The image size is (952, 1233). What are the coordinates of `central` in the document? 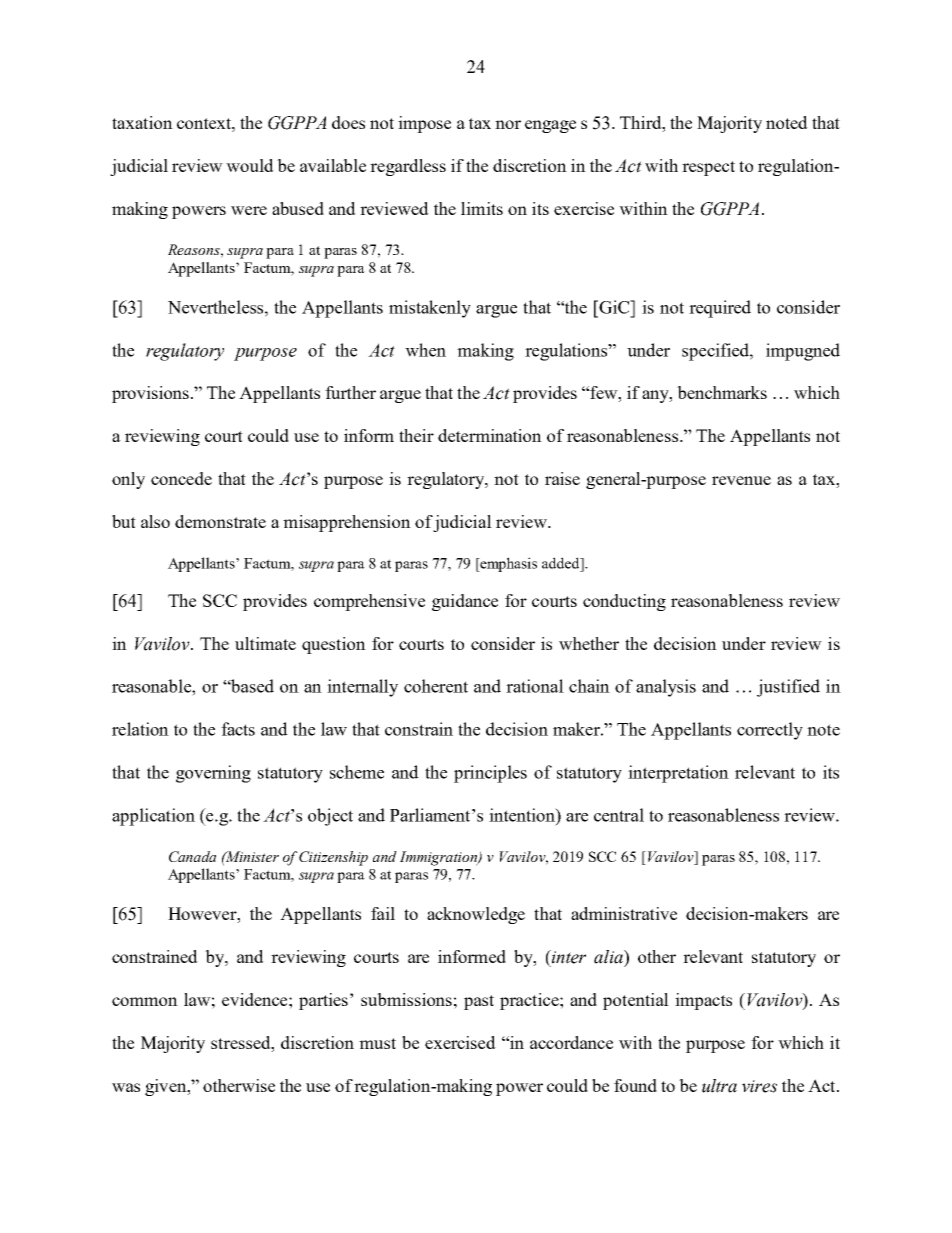 It's located at (619, 815).
